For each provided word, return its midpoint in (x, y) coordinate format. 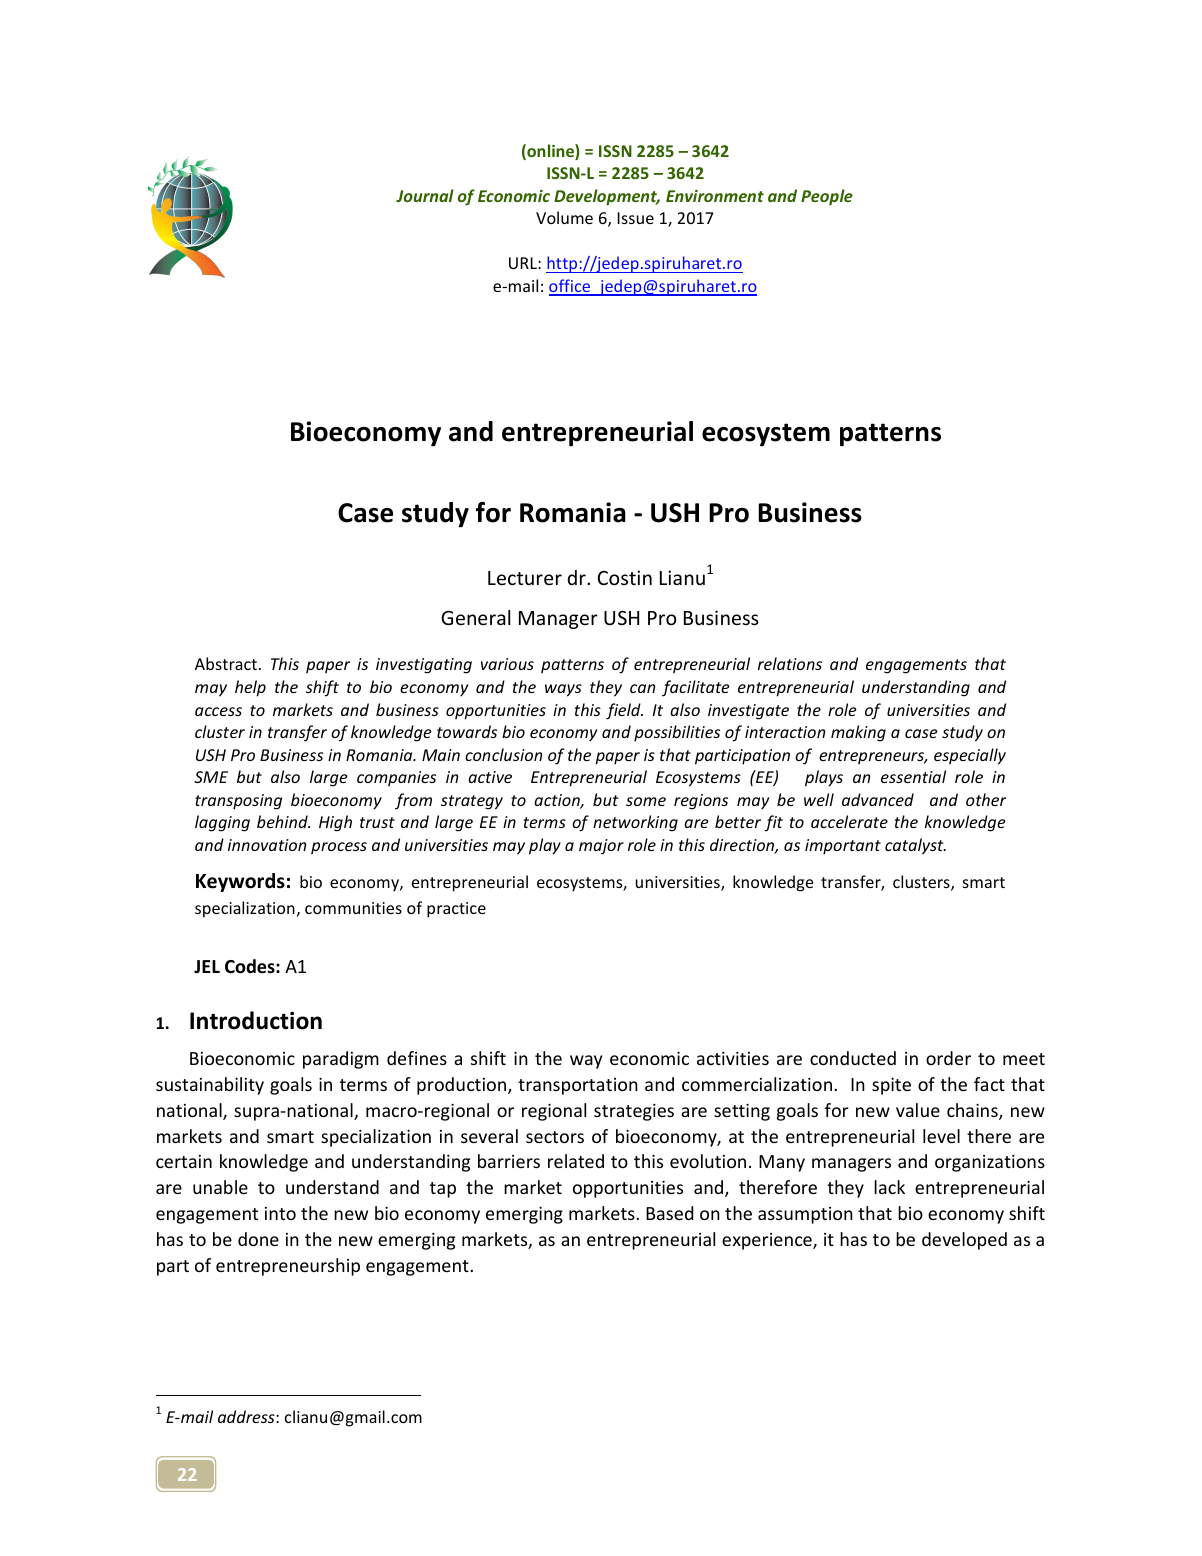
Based (669, 1213)
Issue (635, 218)
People (827, 197)
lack (889, 1187)
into (280, 1213)
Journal (425, 195)
